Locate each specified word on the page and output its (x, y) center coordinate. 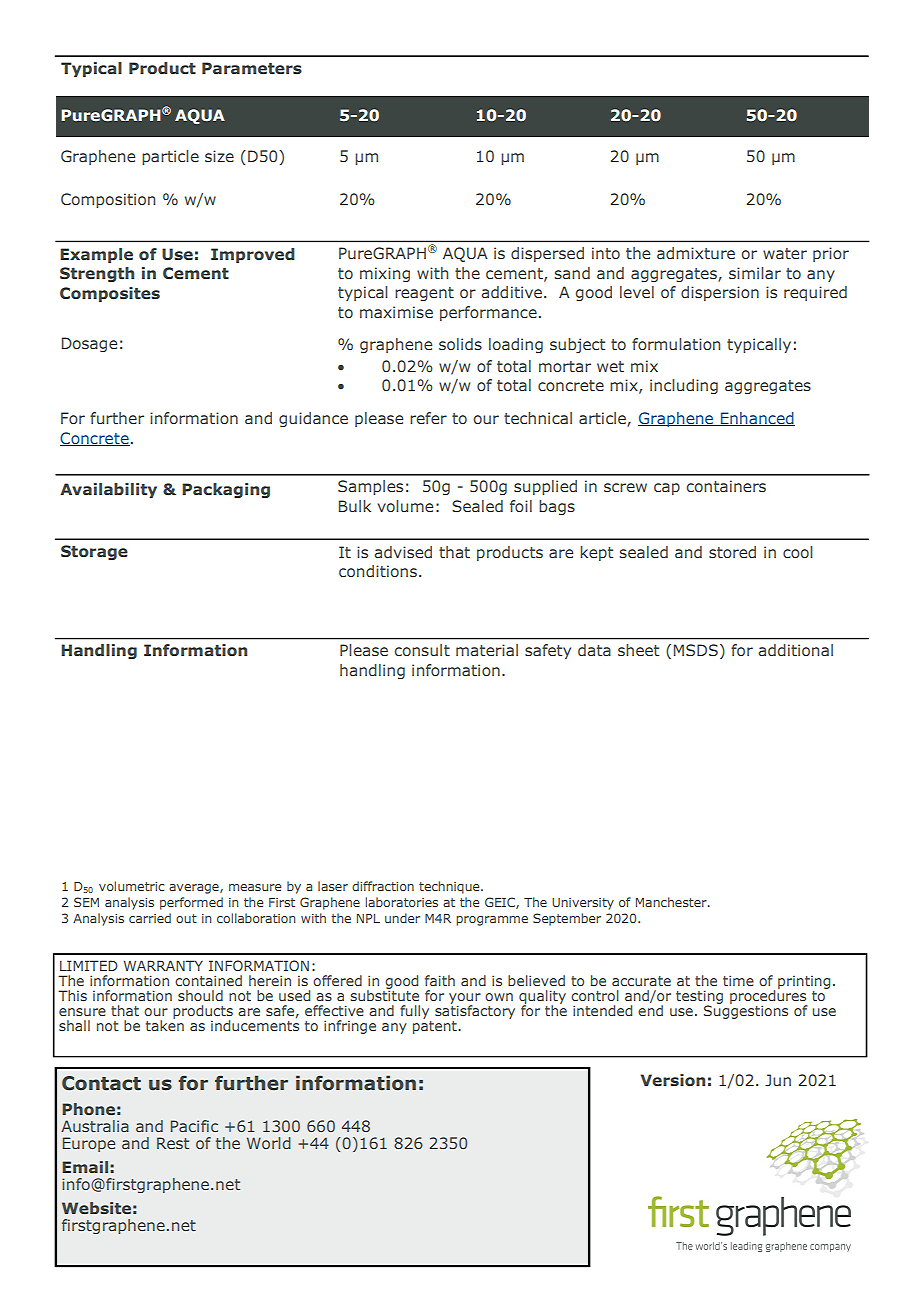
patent (436, 1027)
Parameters (252, 68)
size (219, 156)
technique (450, 887)
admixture (696, 253)
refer (428, 418)
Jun (778, 1080)
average (195, 889)
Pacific (194, 1126)
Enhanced (756, 419)
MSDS (696, 650)
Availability (108, 490)
